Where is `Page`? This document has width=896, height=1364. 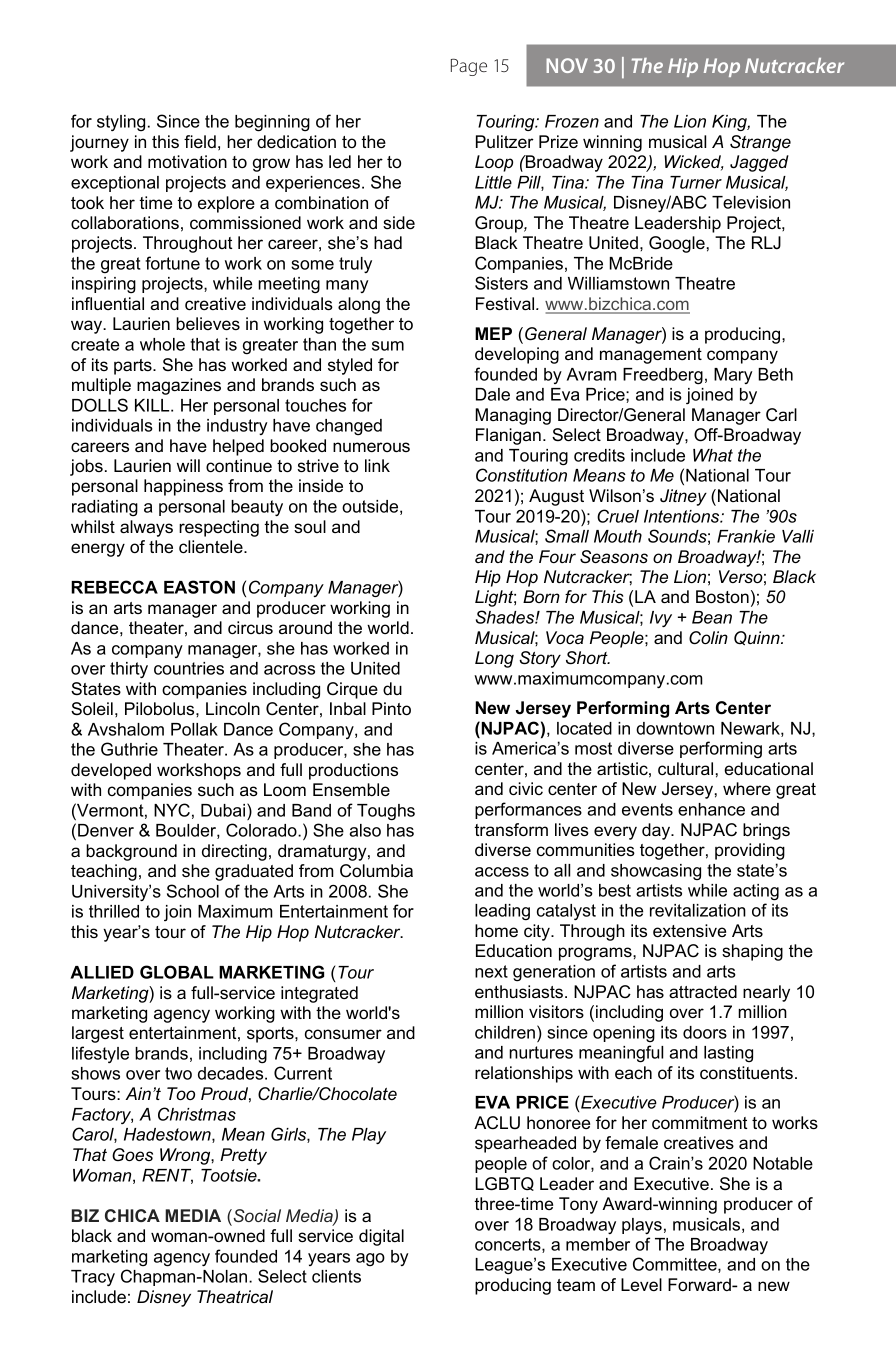 Page is located at coordinates (469, 67).
